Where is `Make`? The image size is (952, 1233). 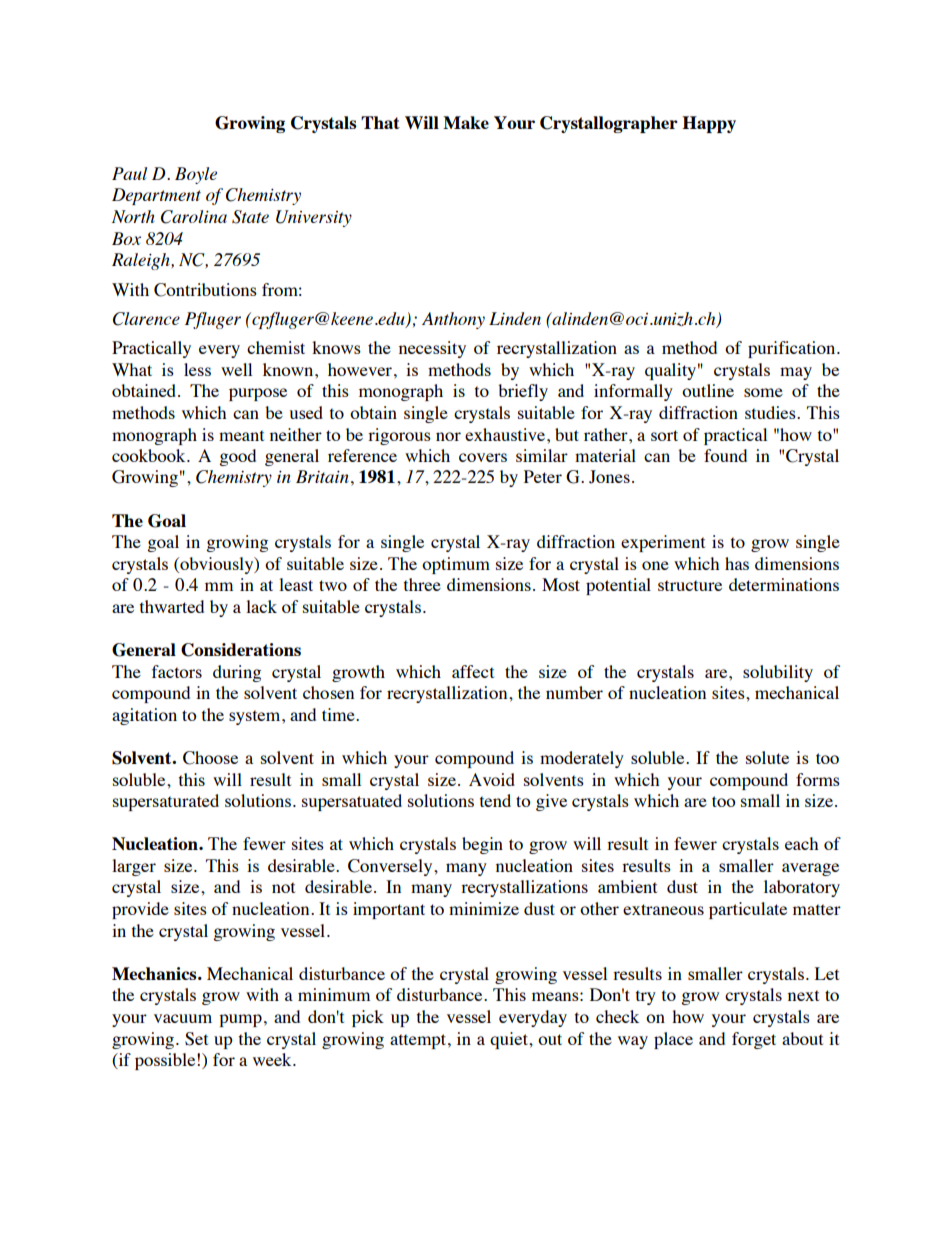
Make is located at coordinates (466, 122).
